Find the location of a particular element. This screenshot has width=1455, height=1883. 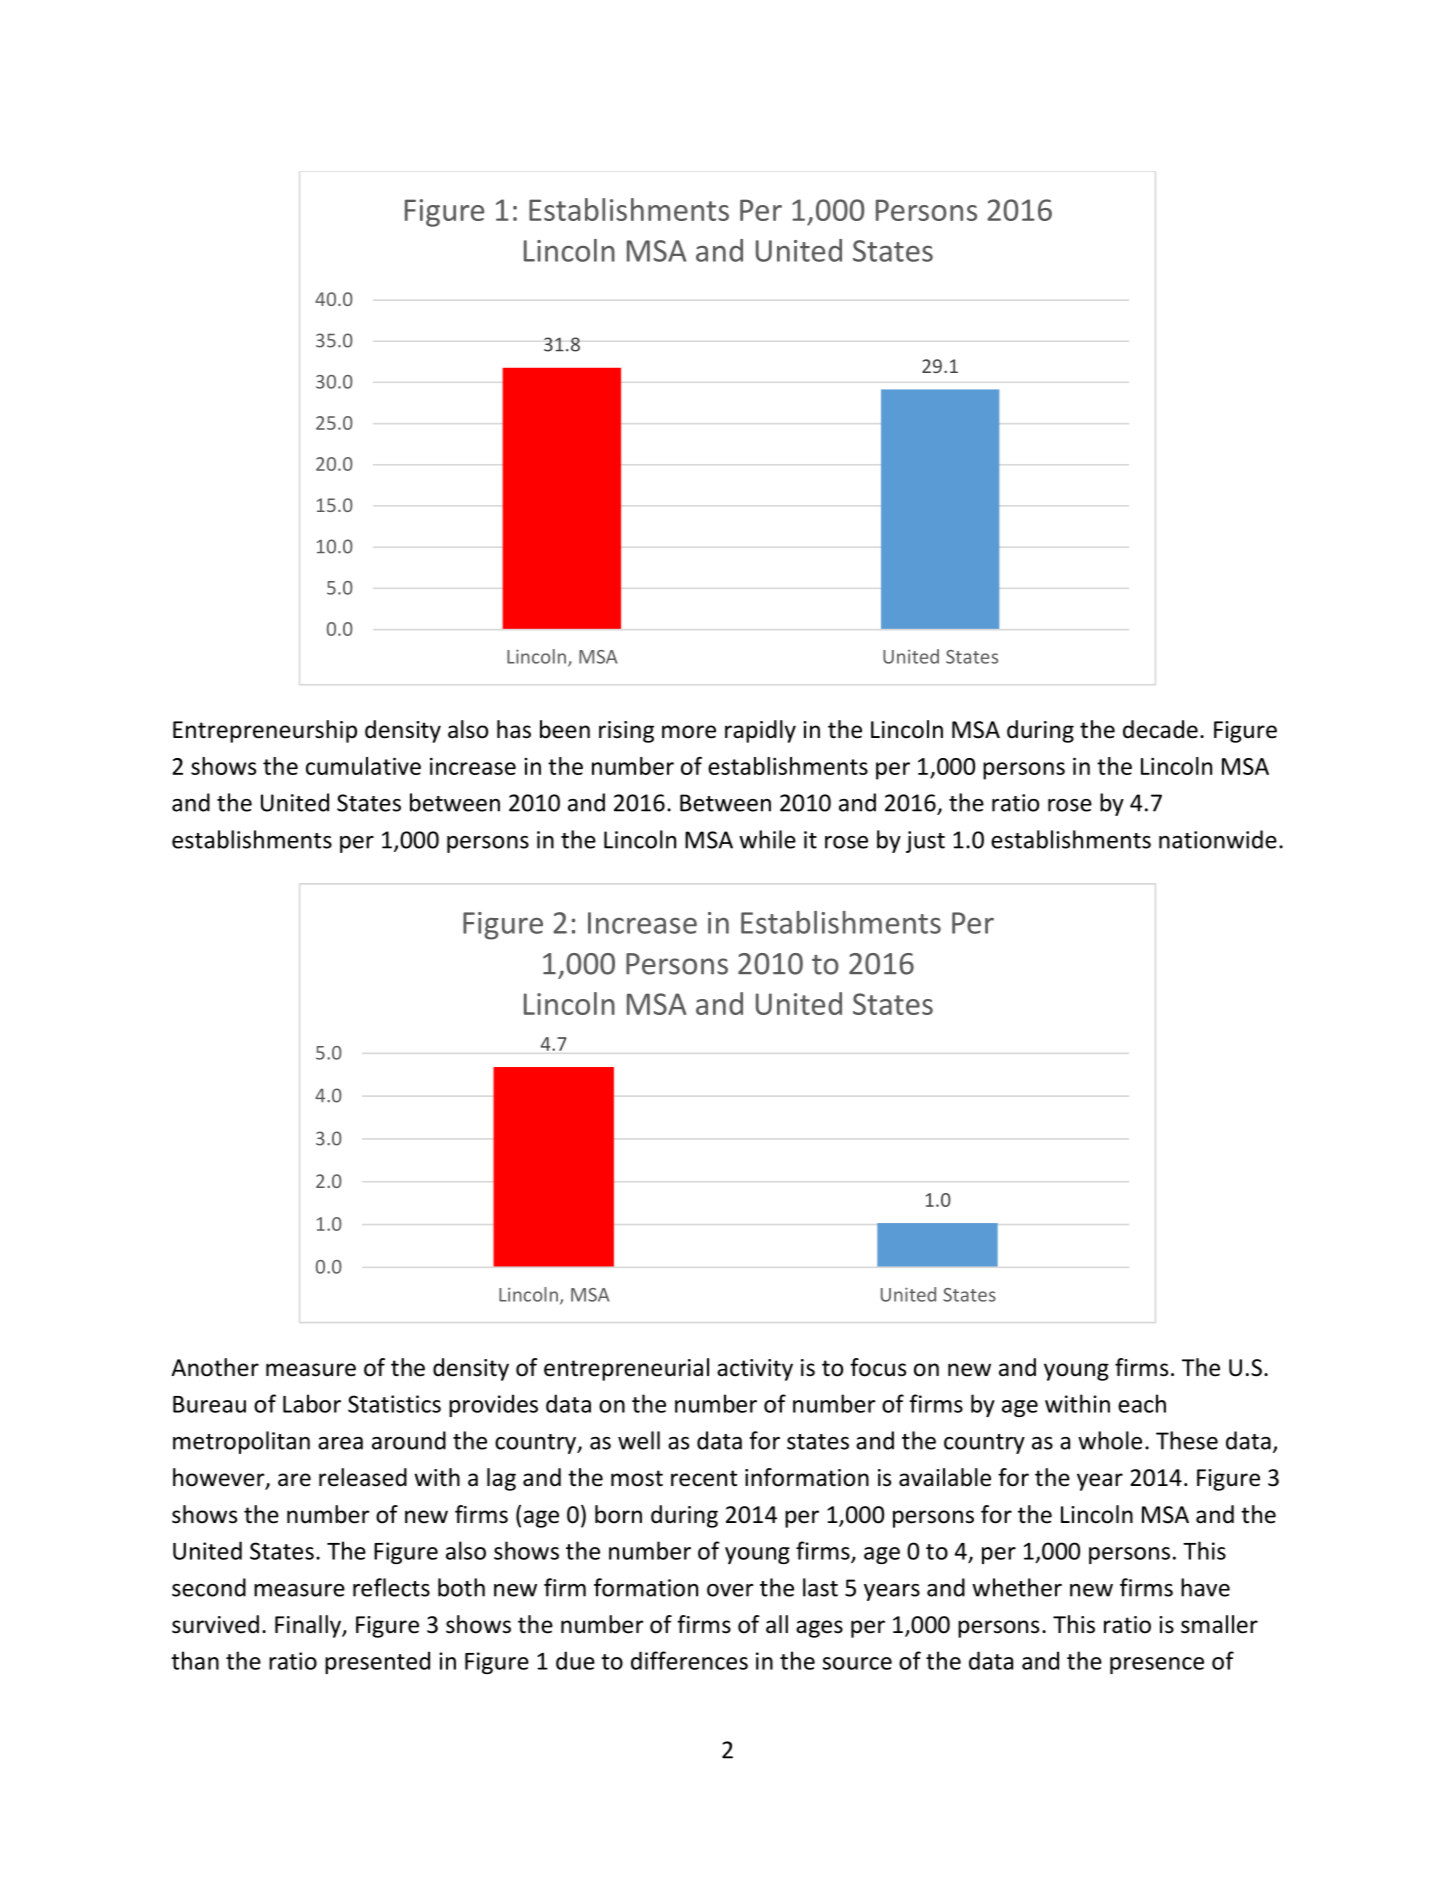

Finally is located at coordinates (309, 1626).
